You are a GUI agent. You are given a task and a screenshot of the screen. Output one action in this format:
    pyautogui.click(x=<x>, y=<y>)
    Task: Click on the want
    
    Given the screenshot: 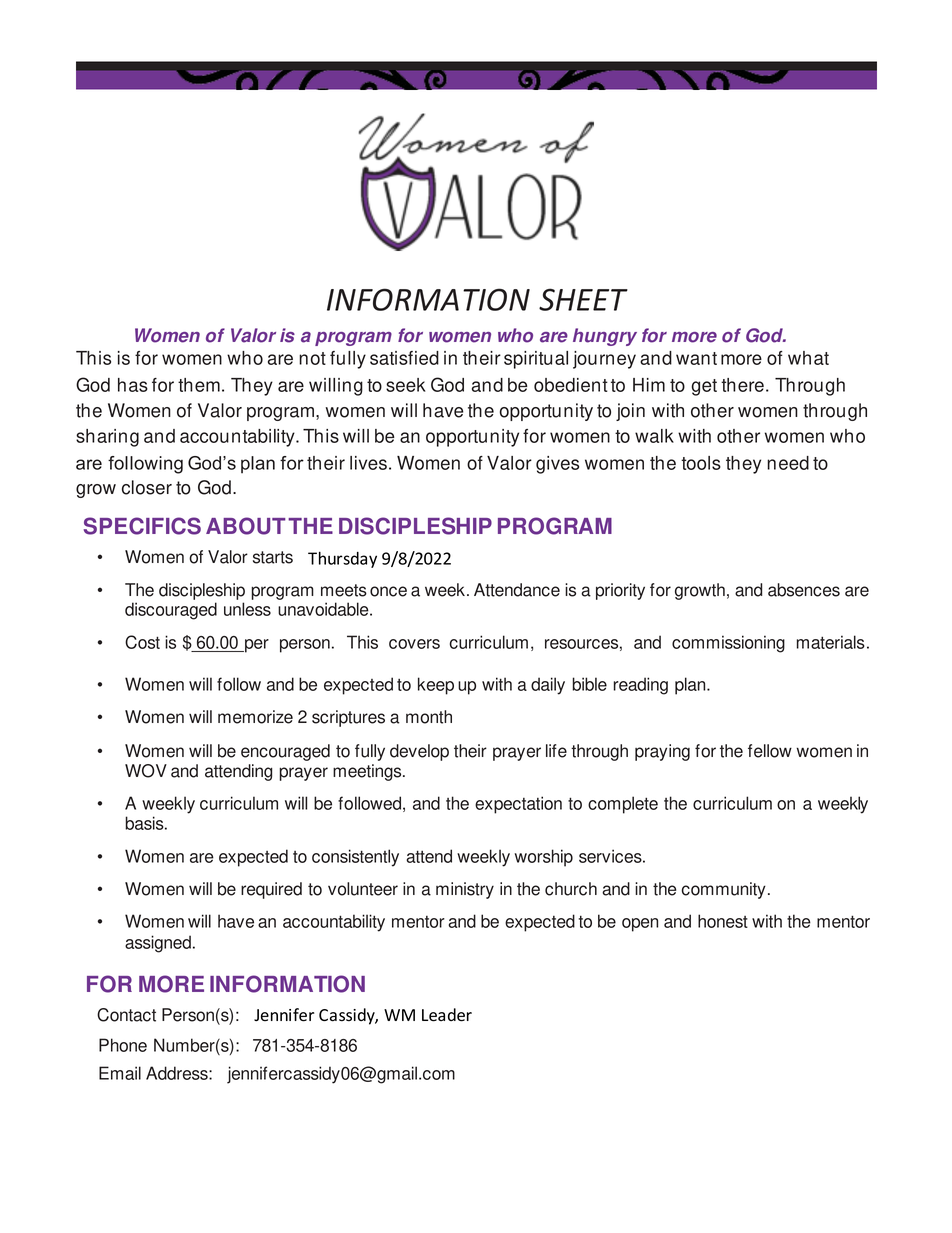 What is the action you would take?
    pyautogui.click(x=696, y=358)
